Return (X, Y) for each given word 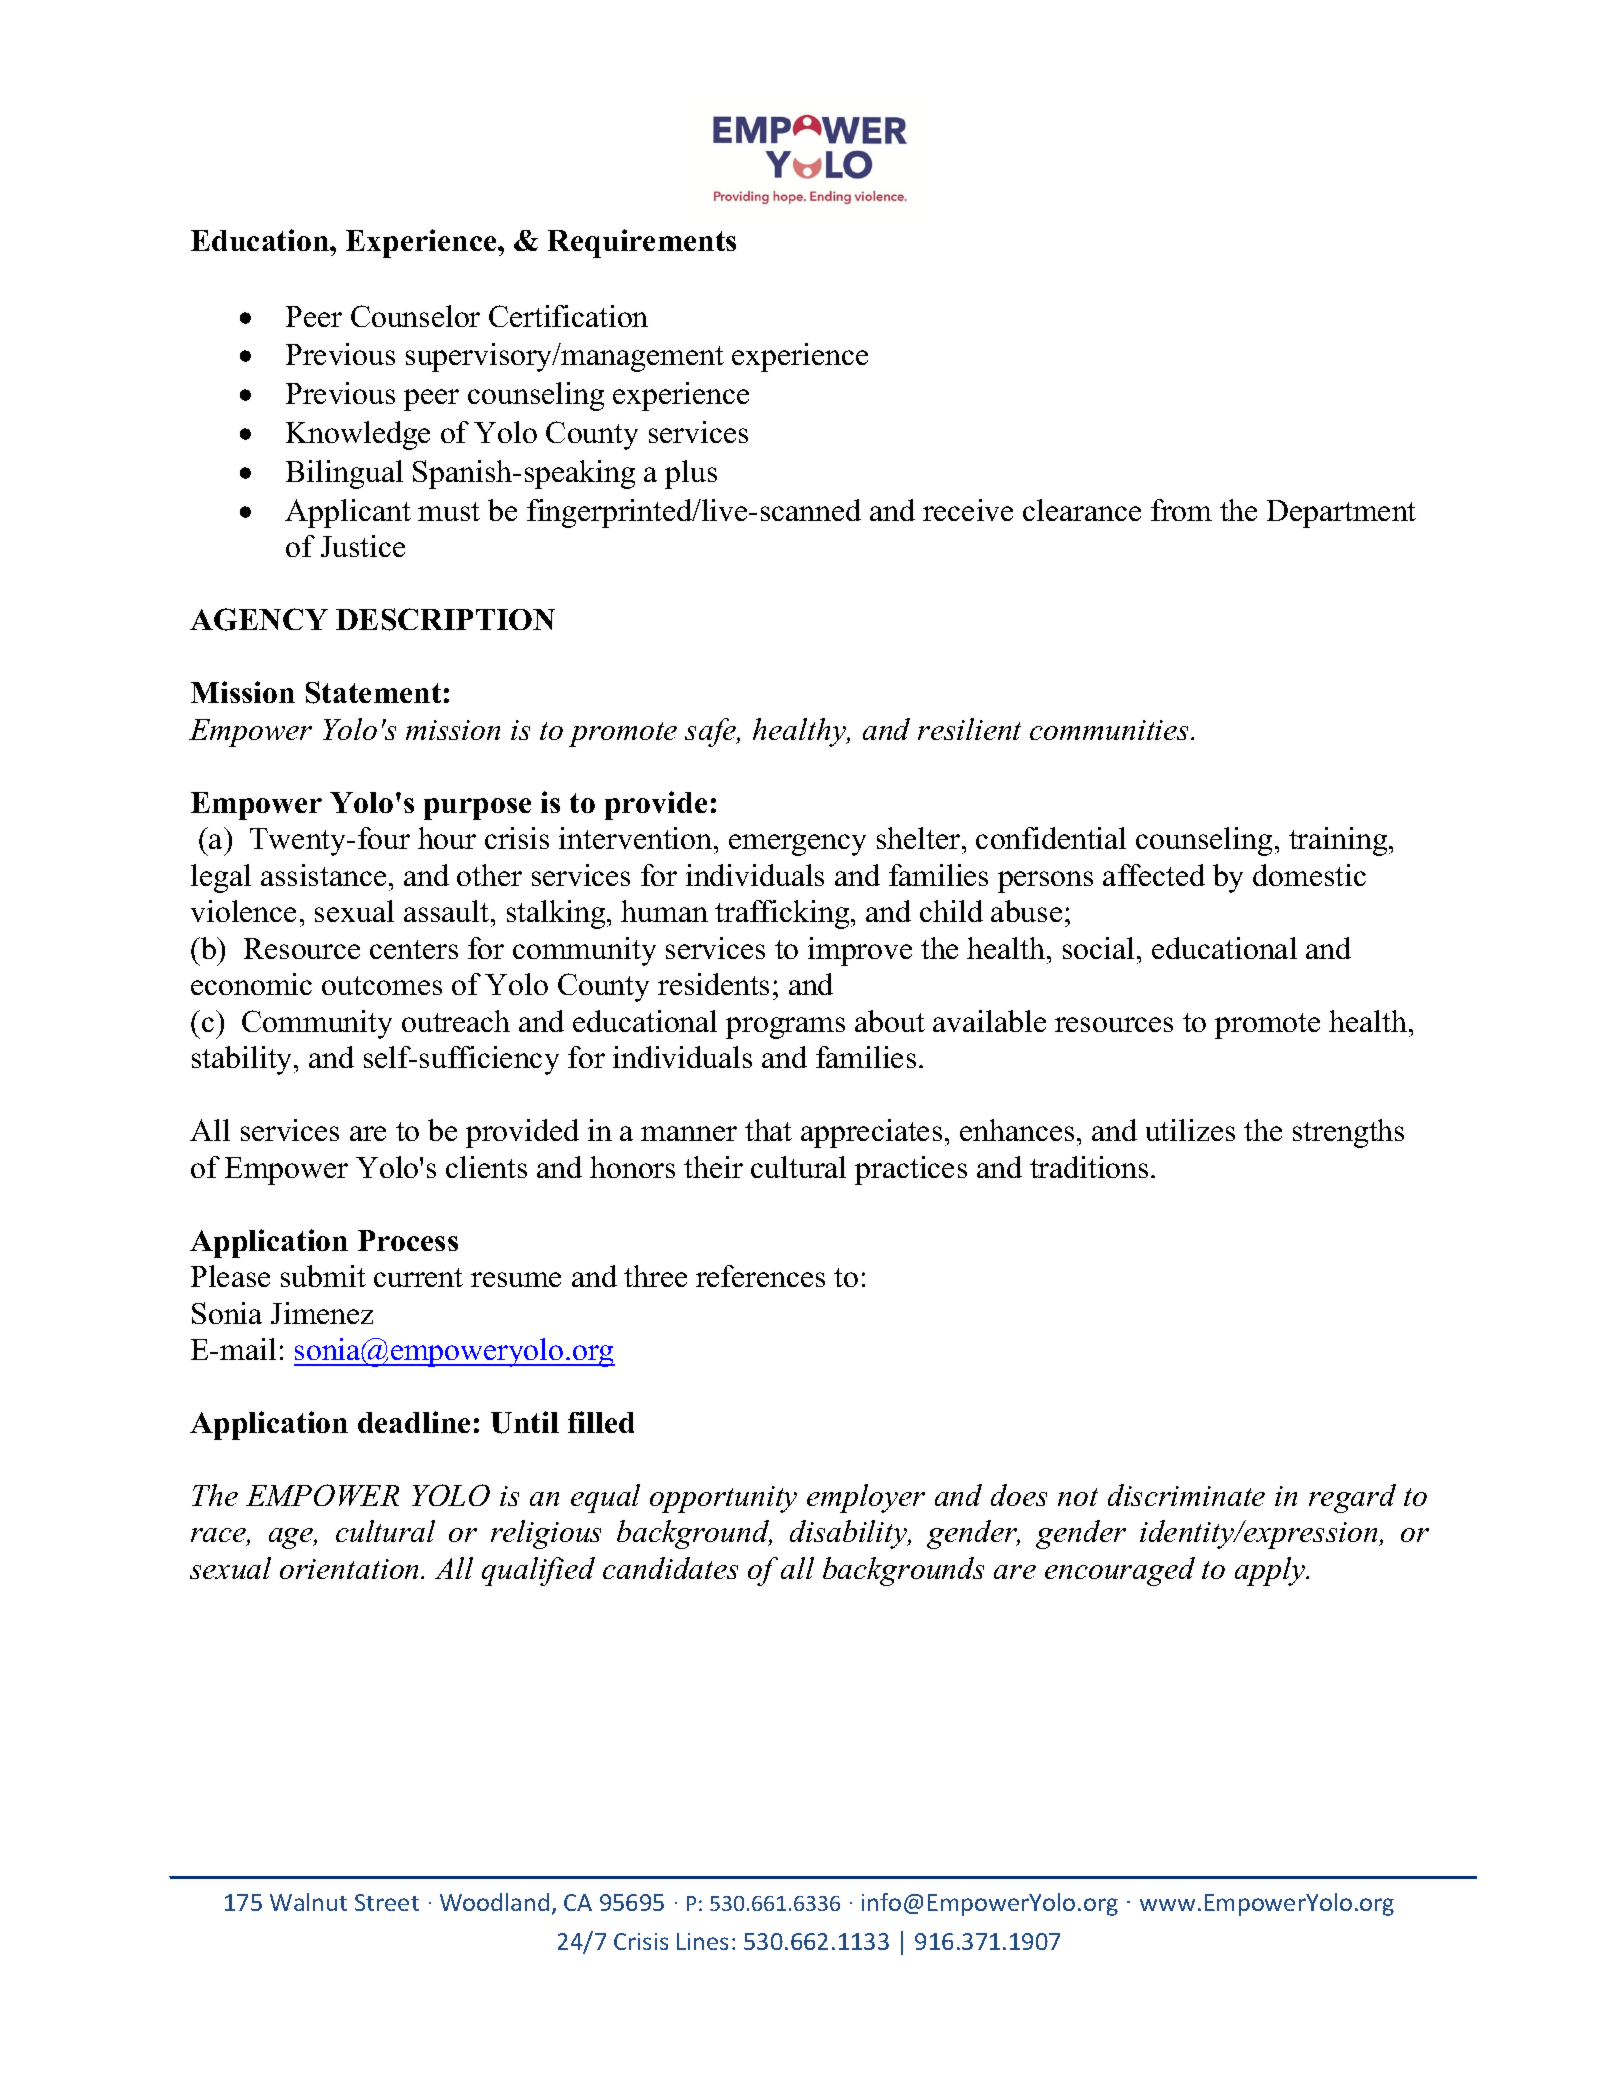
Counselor (415, 316)
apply (1271, 1571)
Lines (702, 1941)
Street (387, 1902)
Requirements (642, 243)
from (1181, 510)
